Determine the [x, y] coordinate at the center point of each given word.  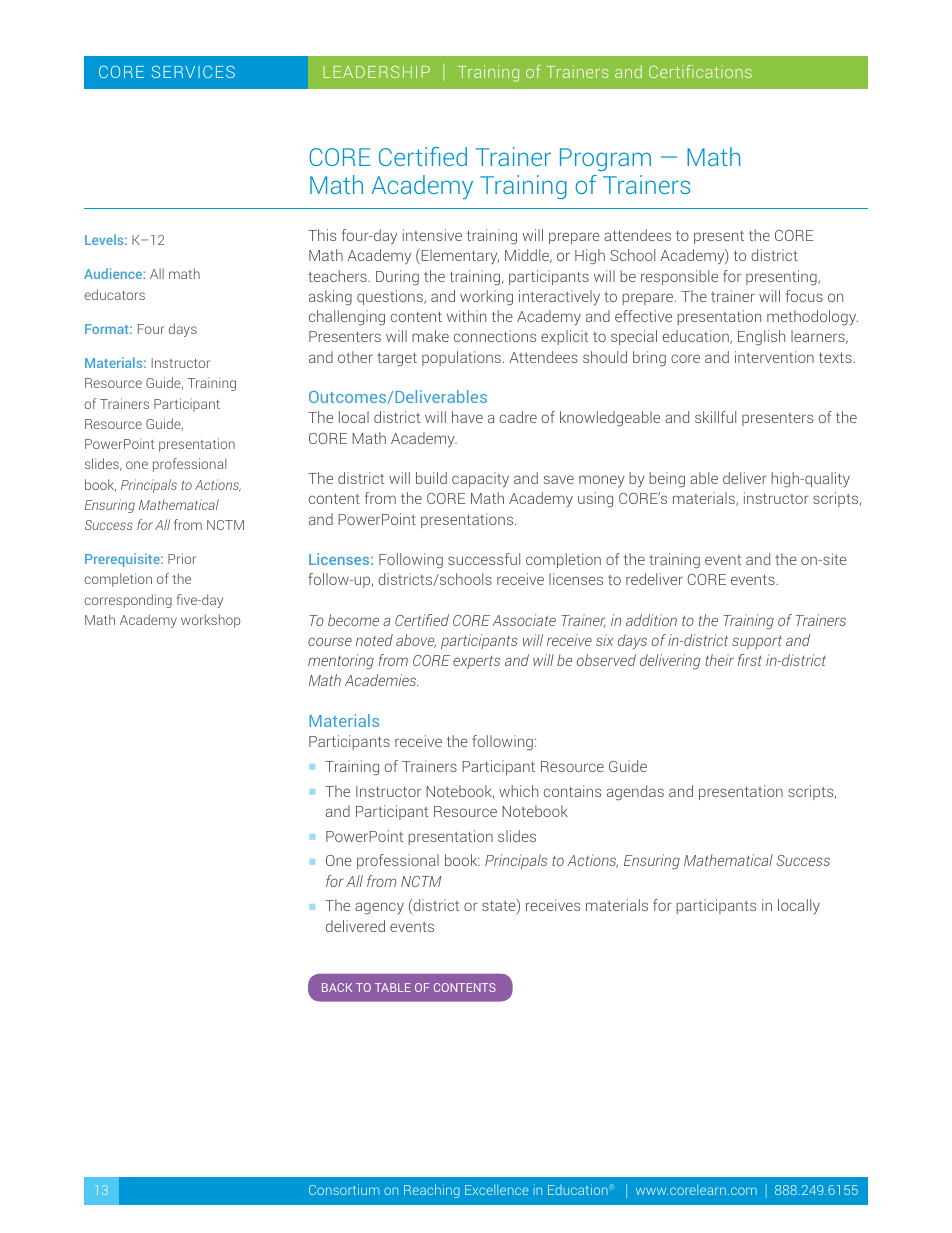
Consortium [344, 1189]
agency [379, 908]
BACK [337, 987]
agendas [635, 793]
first [750, 660]
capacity [480, 480]
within [466, 316]
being [667, 480]
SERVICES [193, 72]
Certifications [700, 71]
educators [114, 294]
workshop [210, 621]
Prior [182, 558]
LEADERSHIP [376, 72]
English [761, 338]
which [518, 791]
